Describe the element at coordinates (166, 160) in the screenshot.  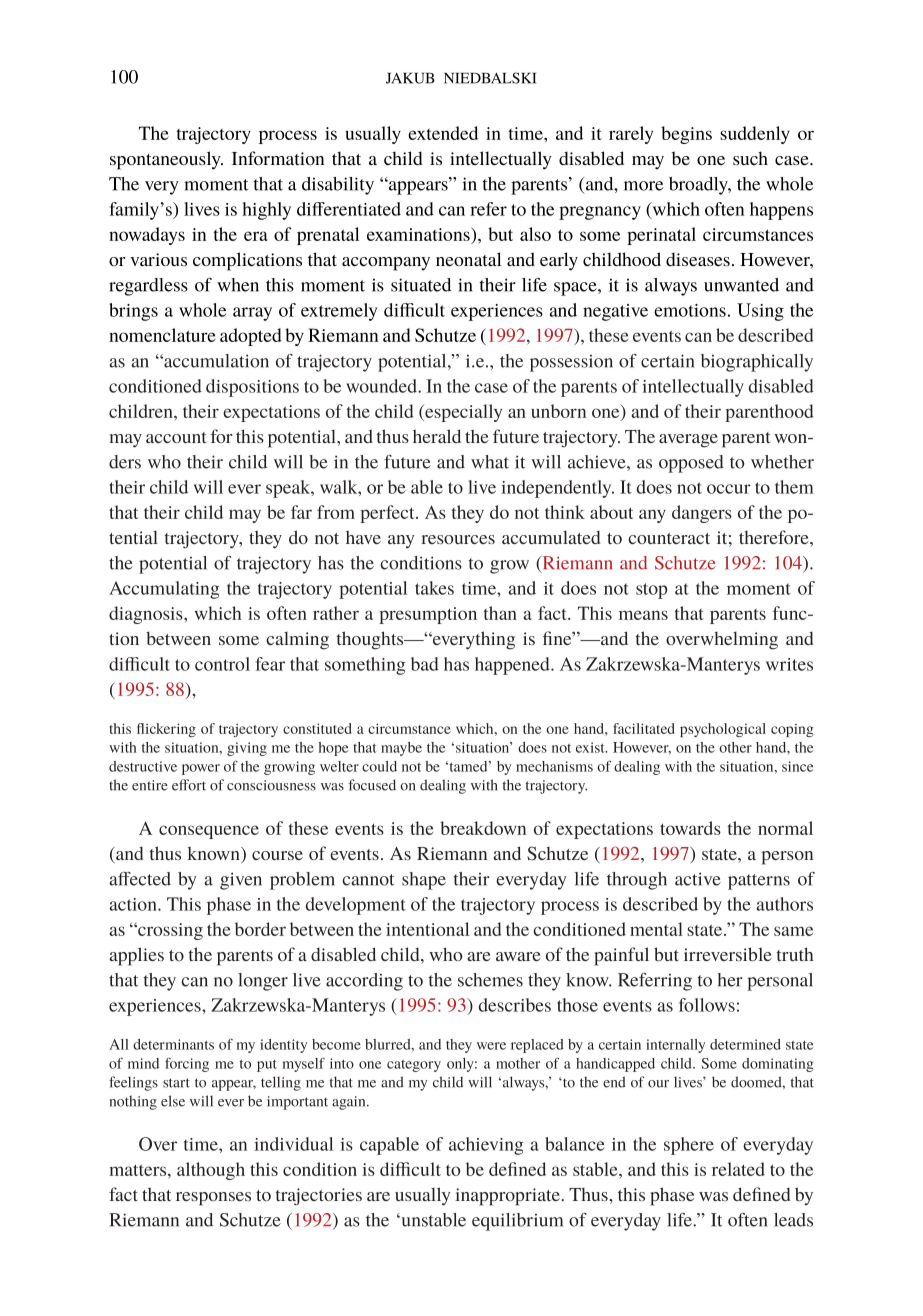
I see `spontaneously` at that location.
